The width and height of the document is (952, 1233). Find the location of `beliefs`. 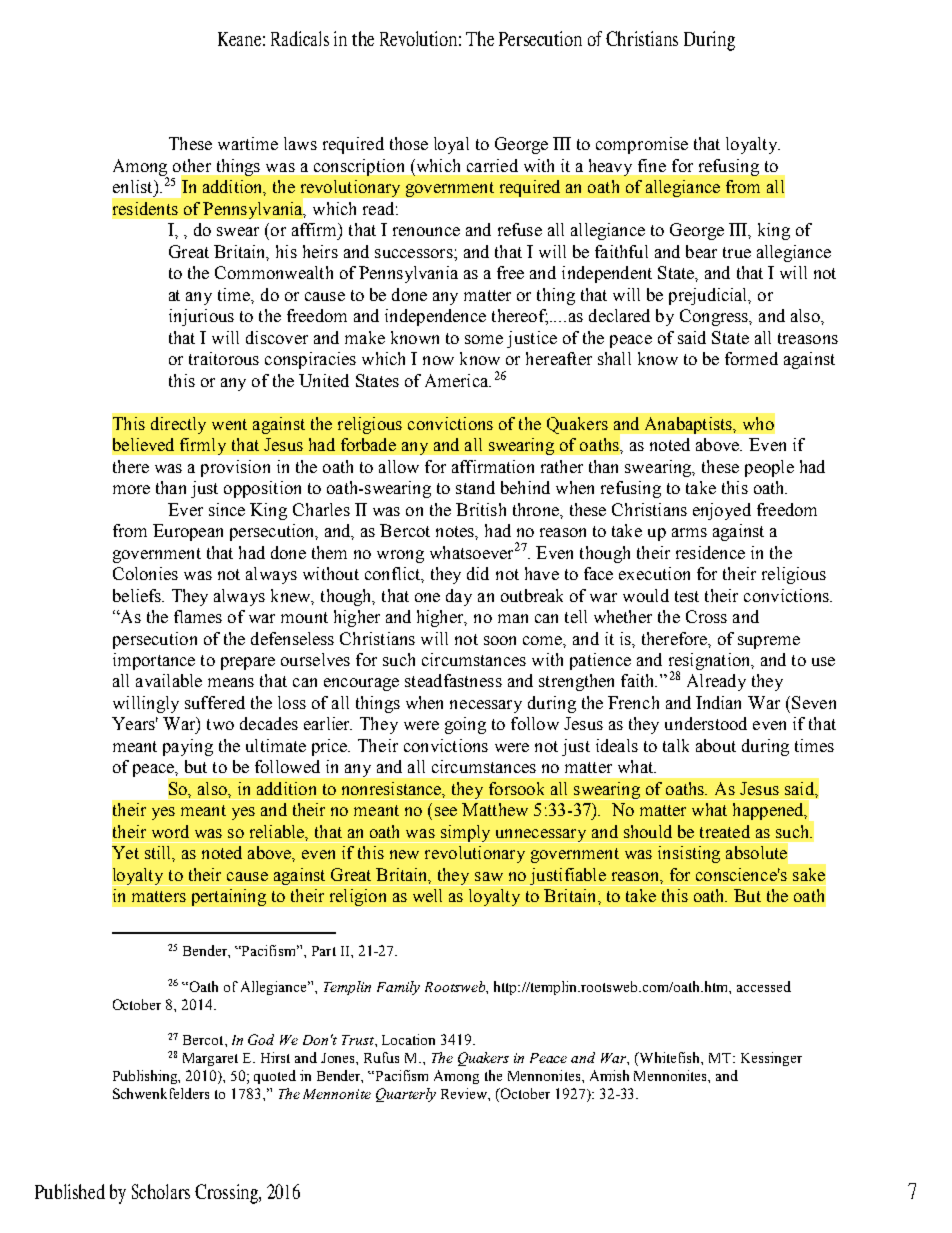

beliefs is located at coordinates (138, 595).
